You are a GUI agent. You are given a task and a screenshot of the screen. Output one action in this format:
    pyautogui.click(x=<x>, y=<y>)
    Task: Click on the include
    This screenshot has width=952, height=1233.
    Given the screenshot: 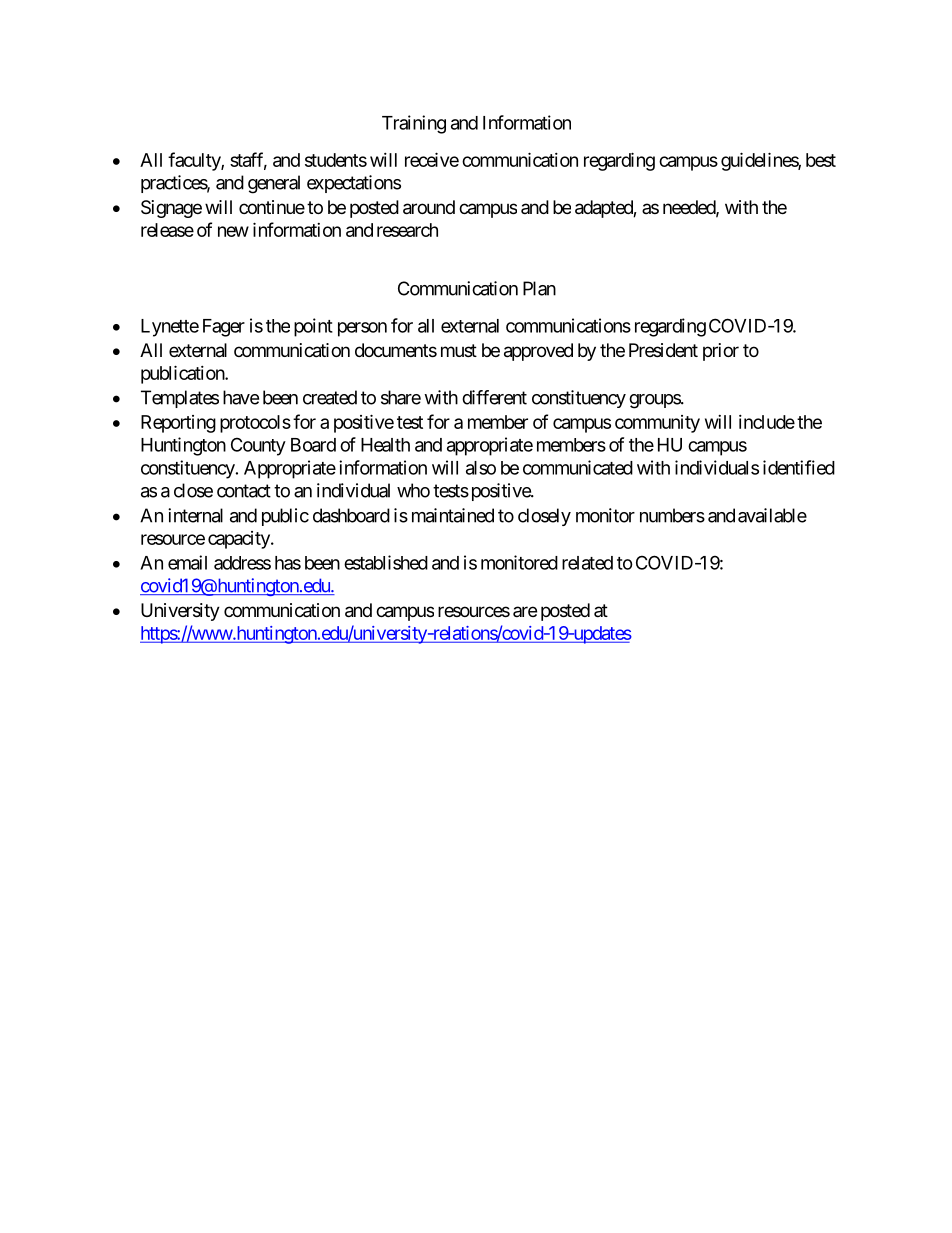 What is the action you would take?
    pyautogui.click(x=767, y=422)
